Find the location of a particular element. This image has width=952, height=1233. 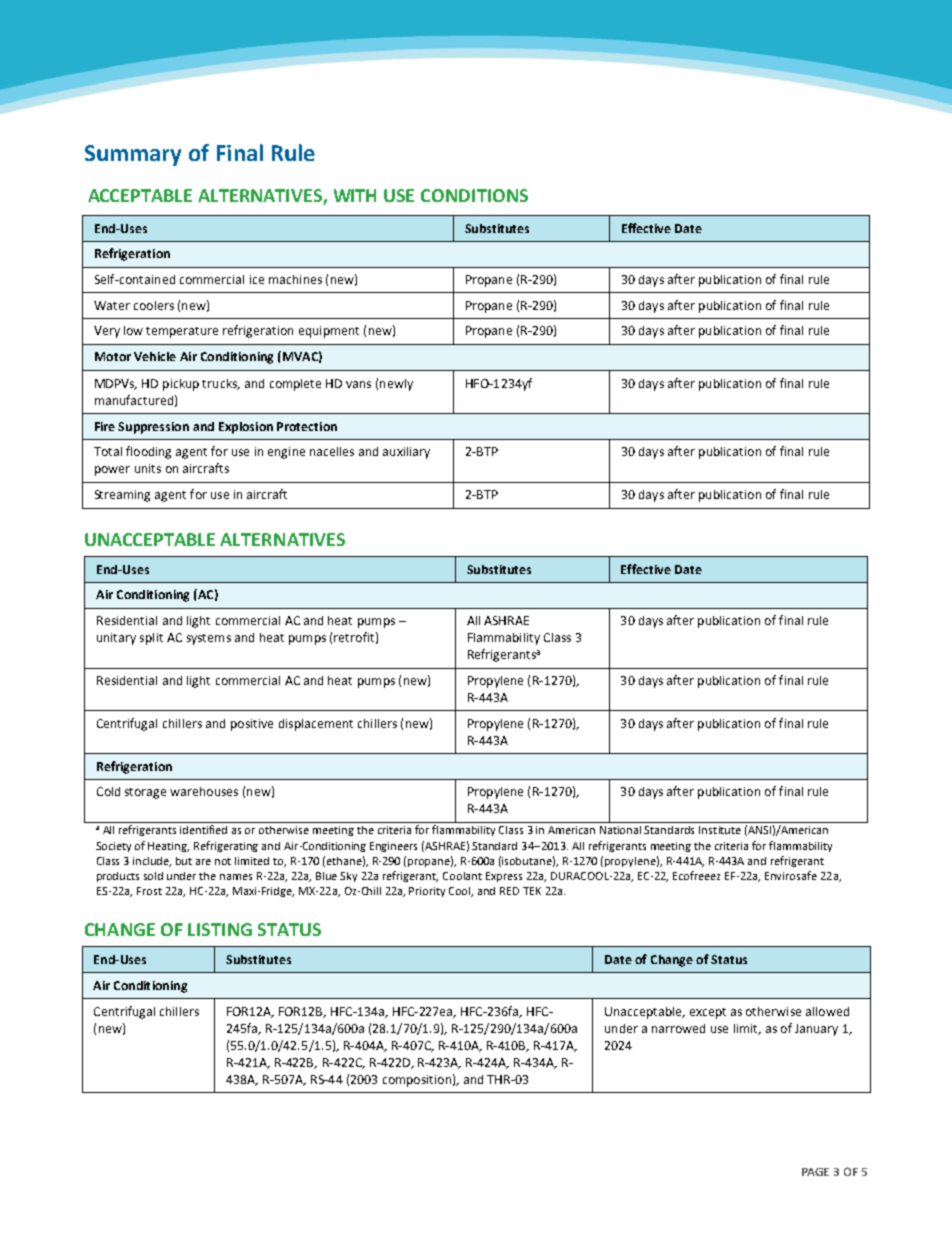

Frost is located at coordinates (149, 891).
